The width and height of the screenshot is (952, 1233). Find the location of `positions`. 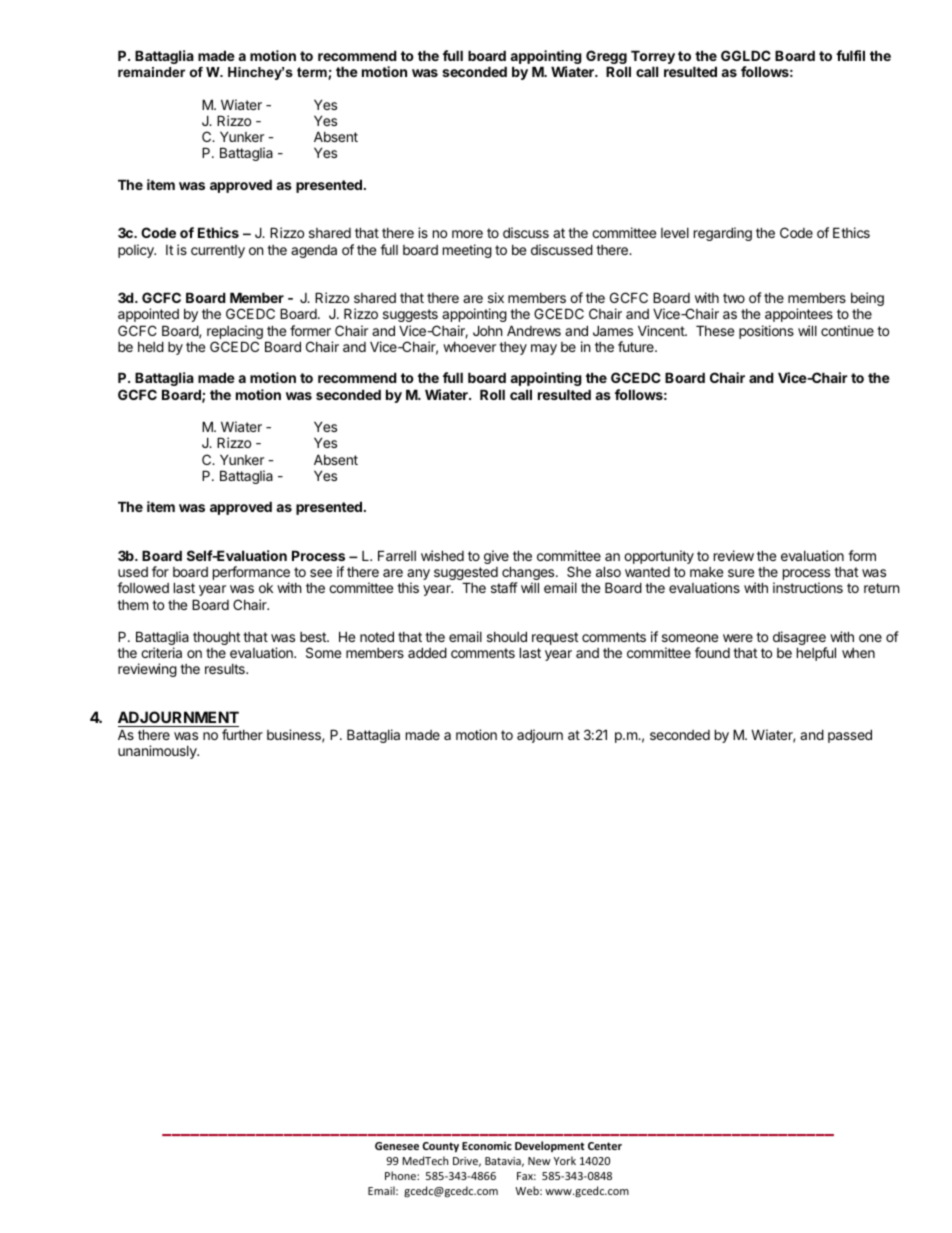

positions is located at coordinates (766, 332).
